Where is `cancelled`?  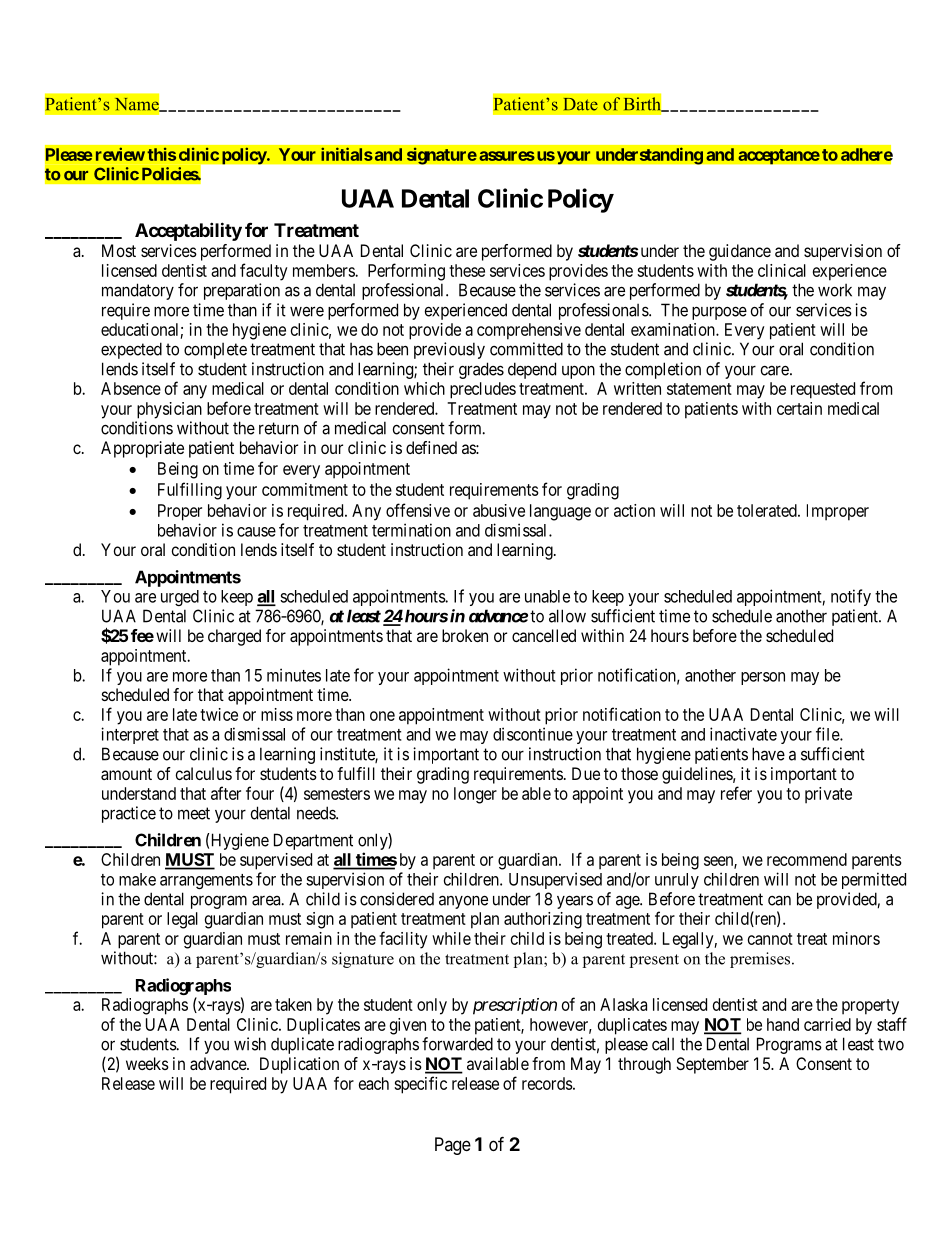
cancelled is located at coordinates (544, 635).
